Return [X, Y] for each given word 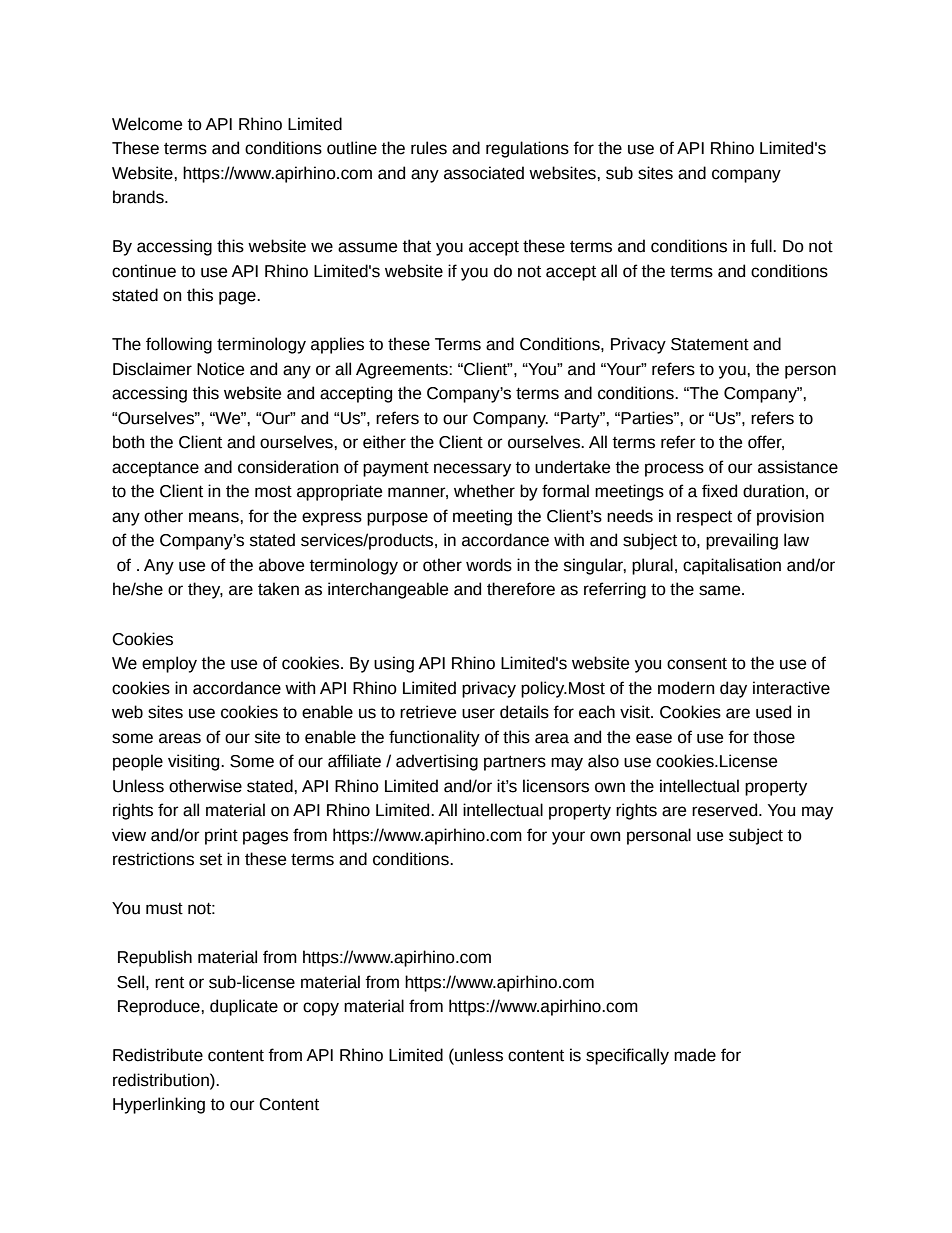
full [762, 246]
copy [321, 1009]
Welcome [147, 124]
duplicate [244, 1007]
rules [429, 148]
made [695, 1055]
